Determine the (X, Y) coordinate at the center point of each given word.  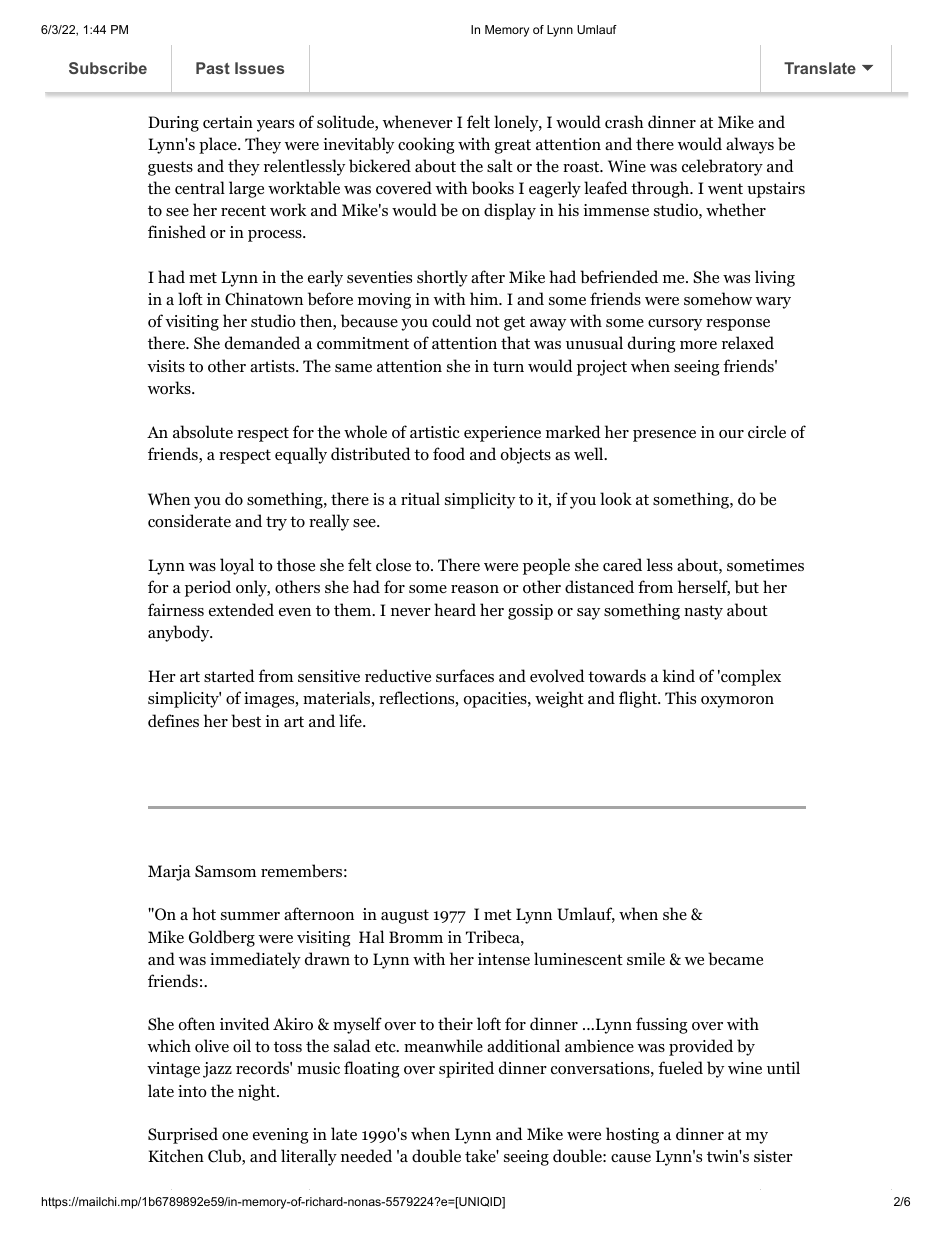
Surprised (183, 1135)
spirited (466, 1069)
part (760, 58)
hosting (632, 1135)
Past (213, 68)
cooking (426, 145)
